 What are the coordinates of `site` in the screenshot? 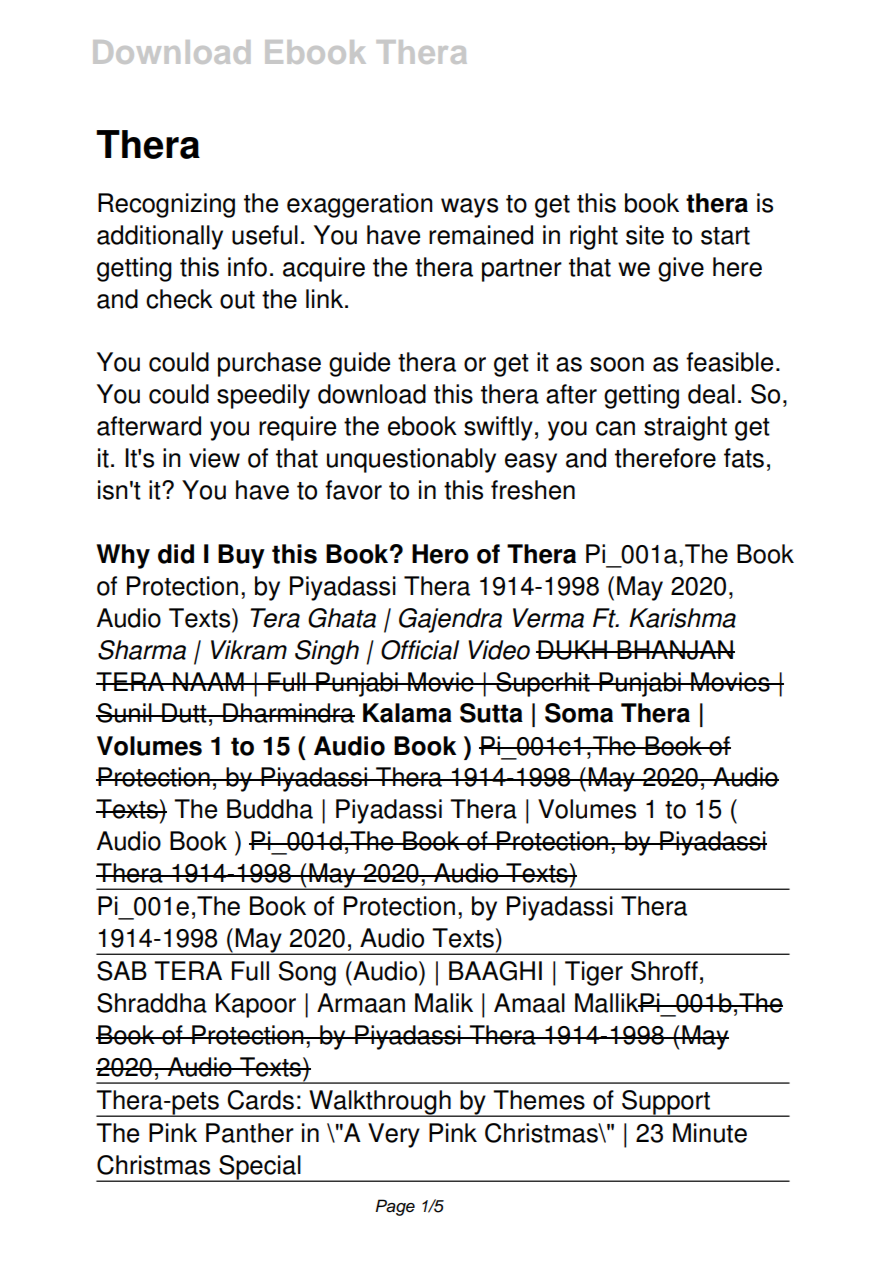 It's located at (645, 235).
